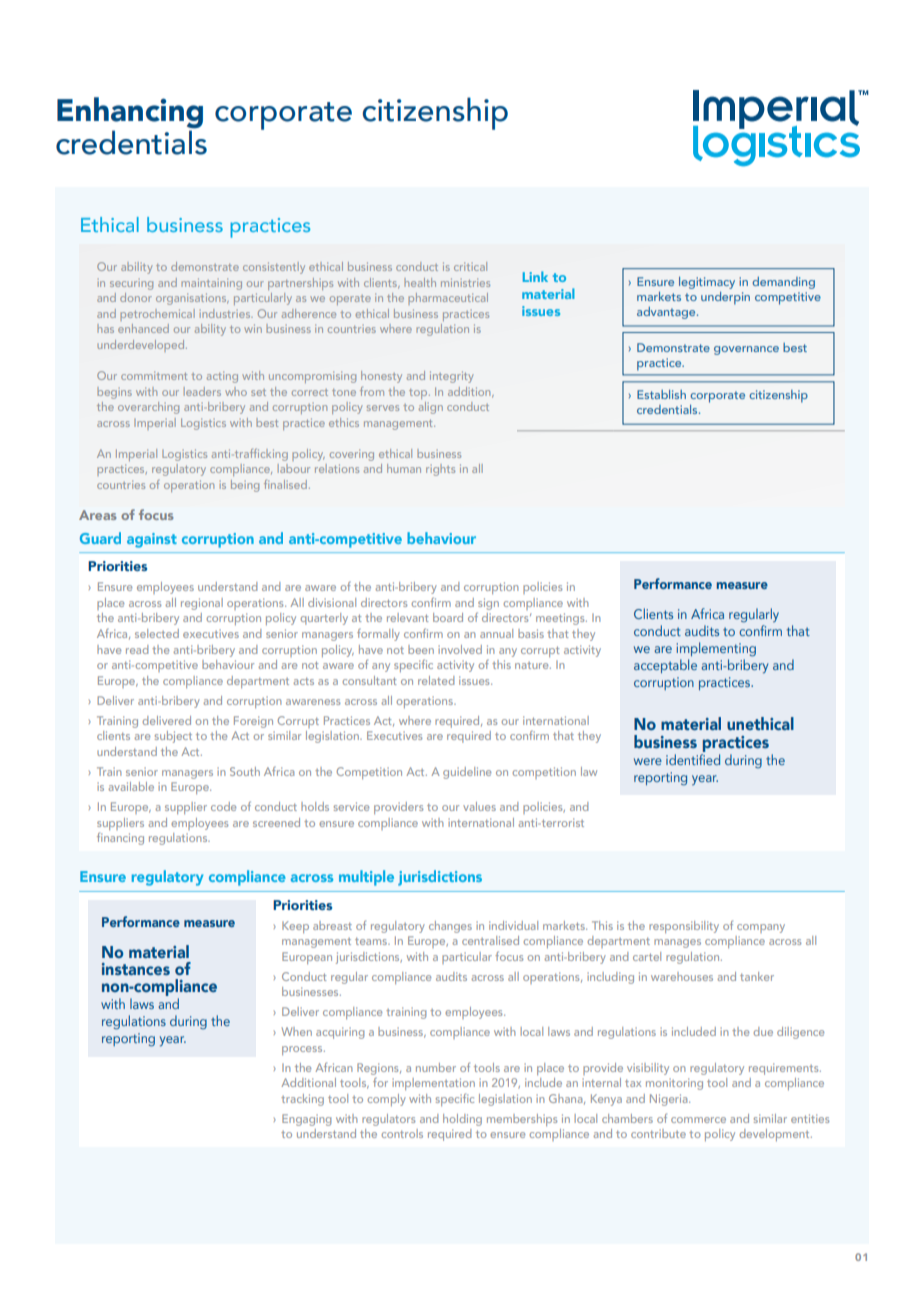  Describe the element at coordinates (130, 114) in the document. I see `Enhancing` at that location.
